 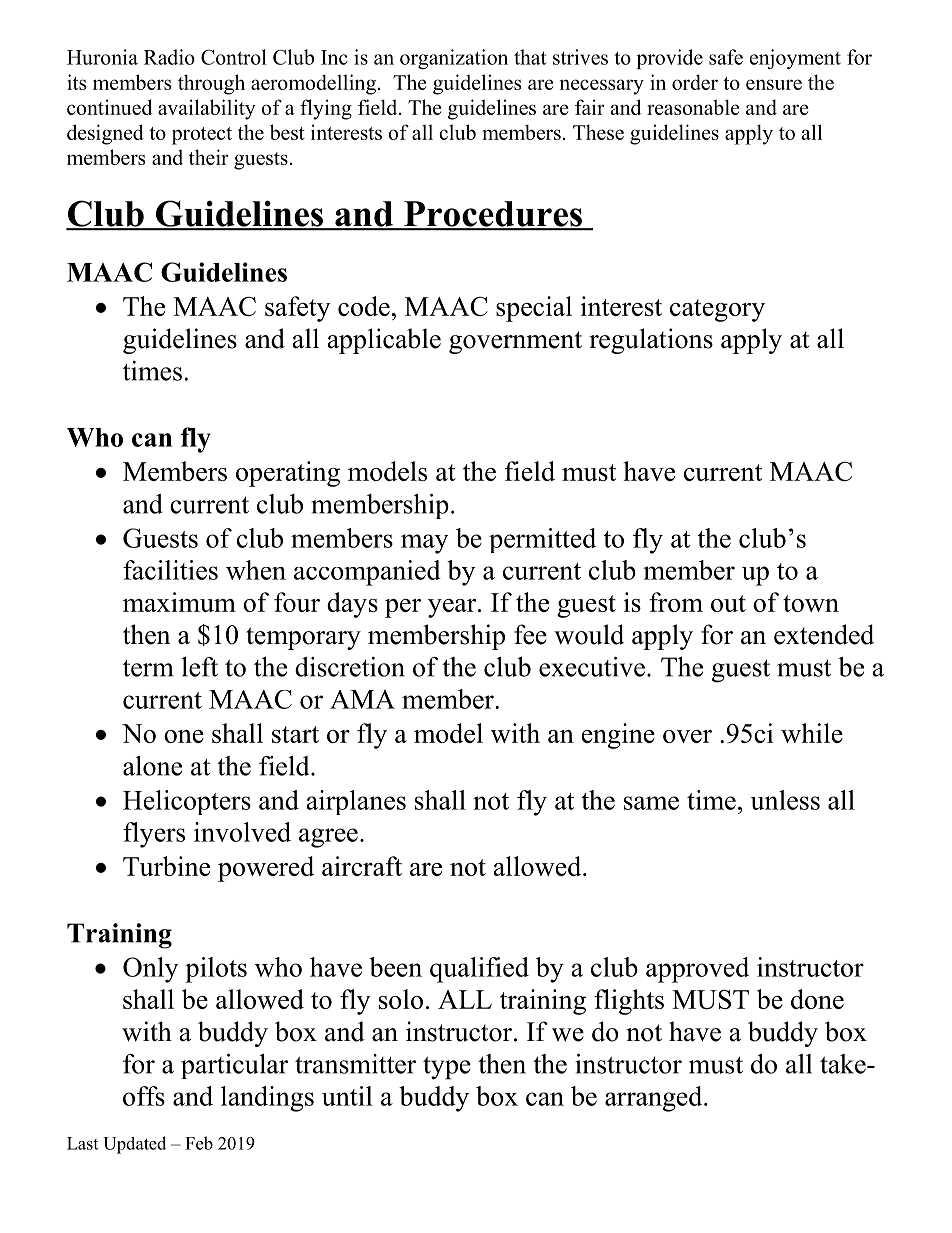 I want to click on code, so click(x=365, y=306).
